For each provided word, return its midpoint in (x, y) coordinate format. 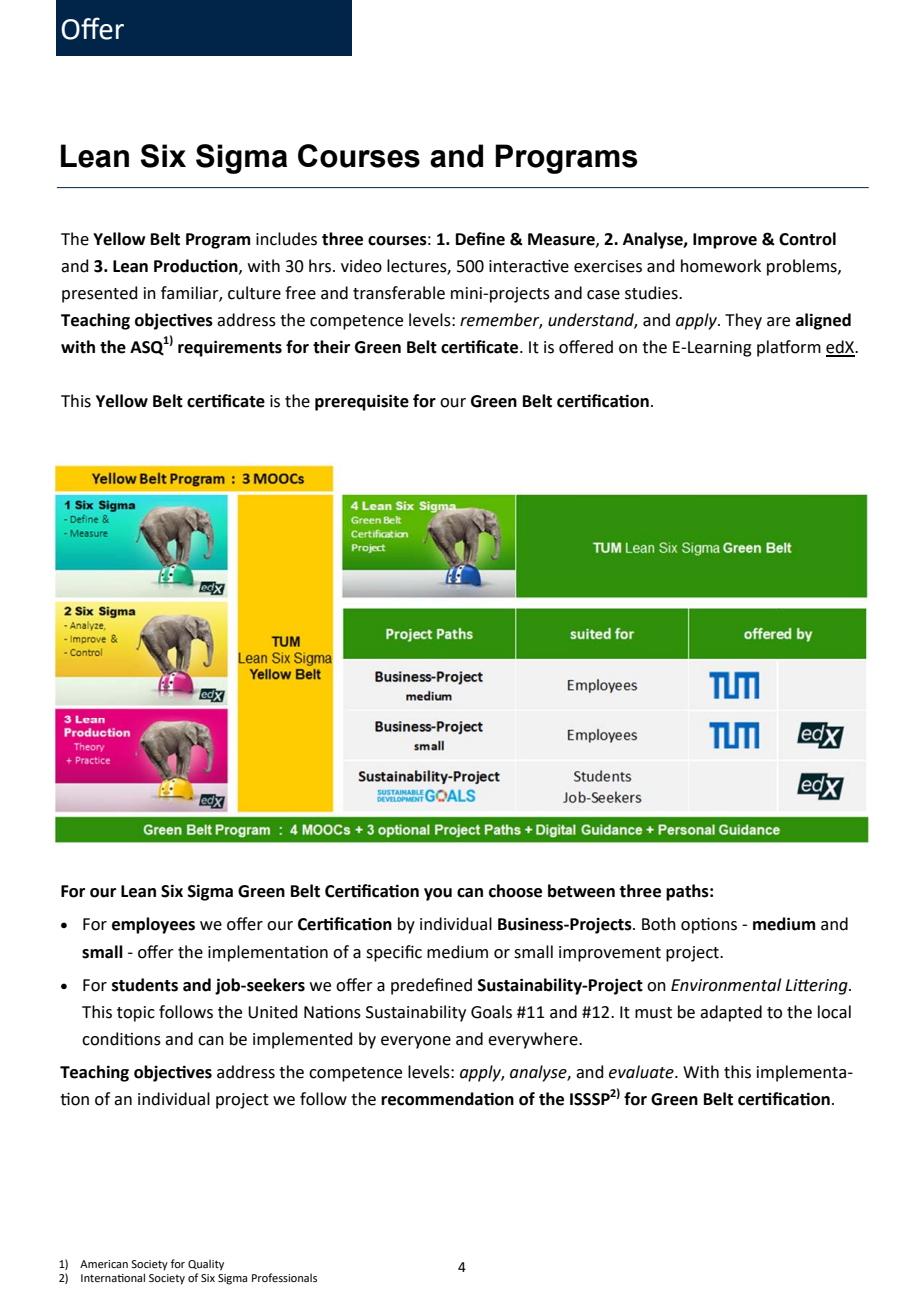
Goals (491, 1012)
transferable (399, 293)
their (331, 347)
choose (515, 891)
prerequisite (362, 402)
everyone (416, 1042)
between (581, 891)
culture (254, 293)
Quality (206, 1265)
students (145, 985)
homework (721, 266)
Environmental (726, 985)
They (743, 321)
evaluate (642, 1072)
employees (153, 925)
